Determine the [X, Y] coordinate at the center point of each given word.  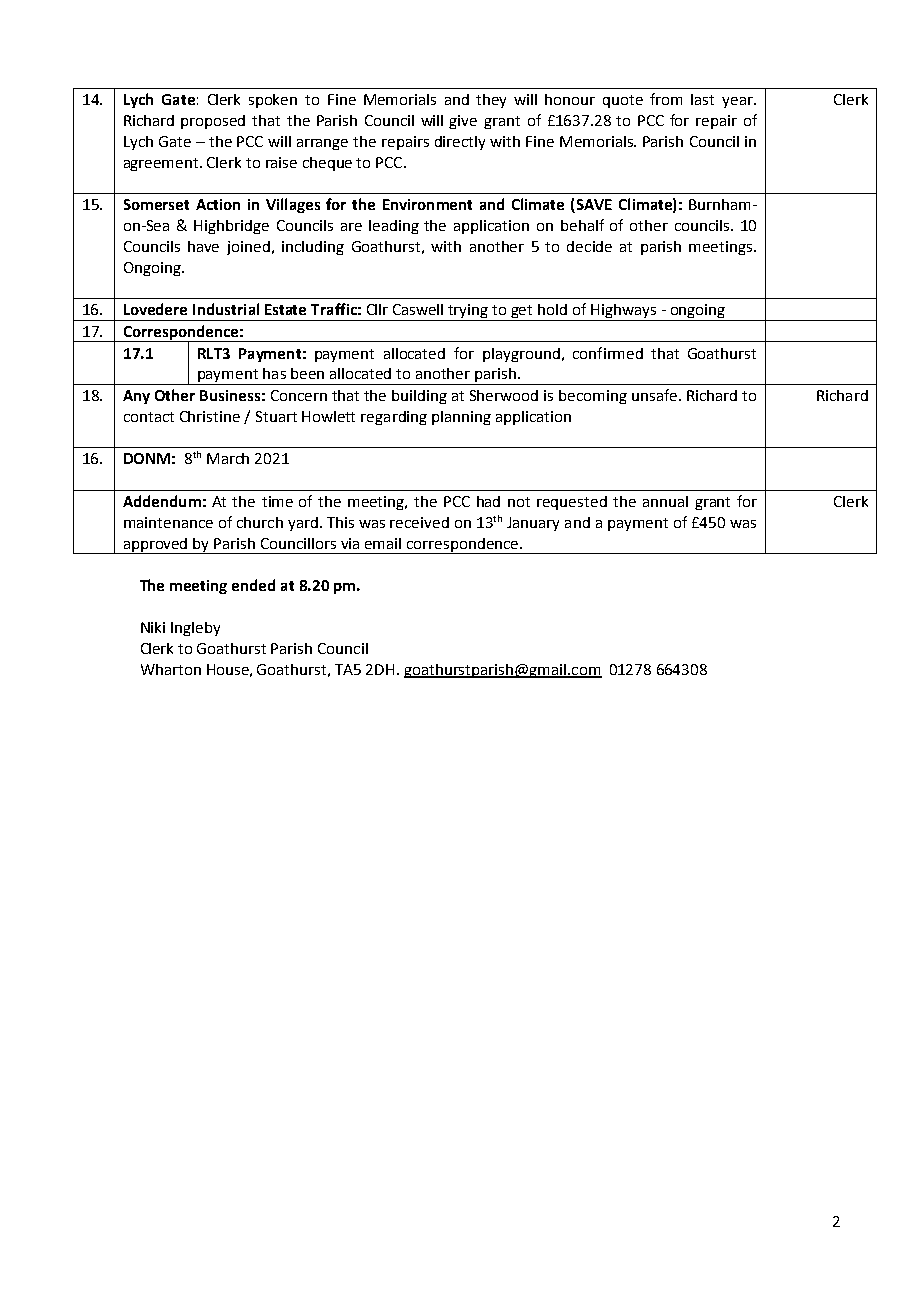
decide [589, 246]
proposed [213, 122]
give [463, 122]
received [419, 522]
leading [394, 227]
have [203, 246]
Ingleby [195, 629]
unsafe [654, 395]
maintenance [168, 522]
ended [253, 585]
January [533, 524]
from [666, 99]
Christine [210, 416]
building [419, 397]
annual [665, 501]
